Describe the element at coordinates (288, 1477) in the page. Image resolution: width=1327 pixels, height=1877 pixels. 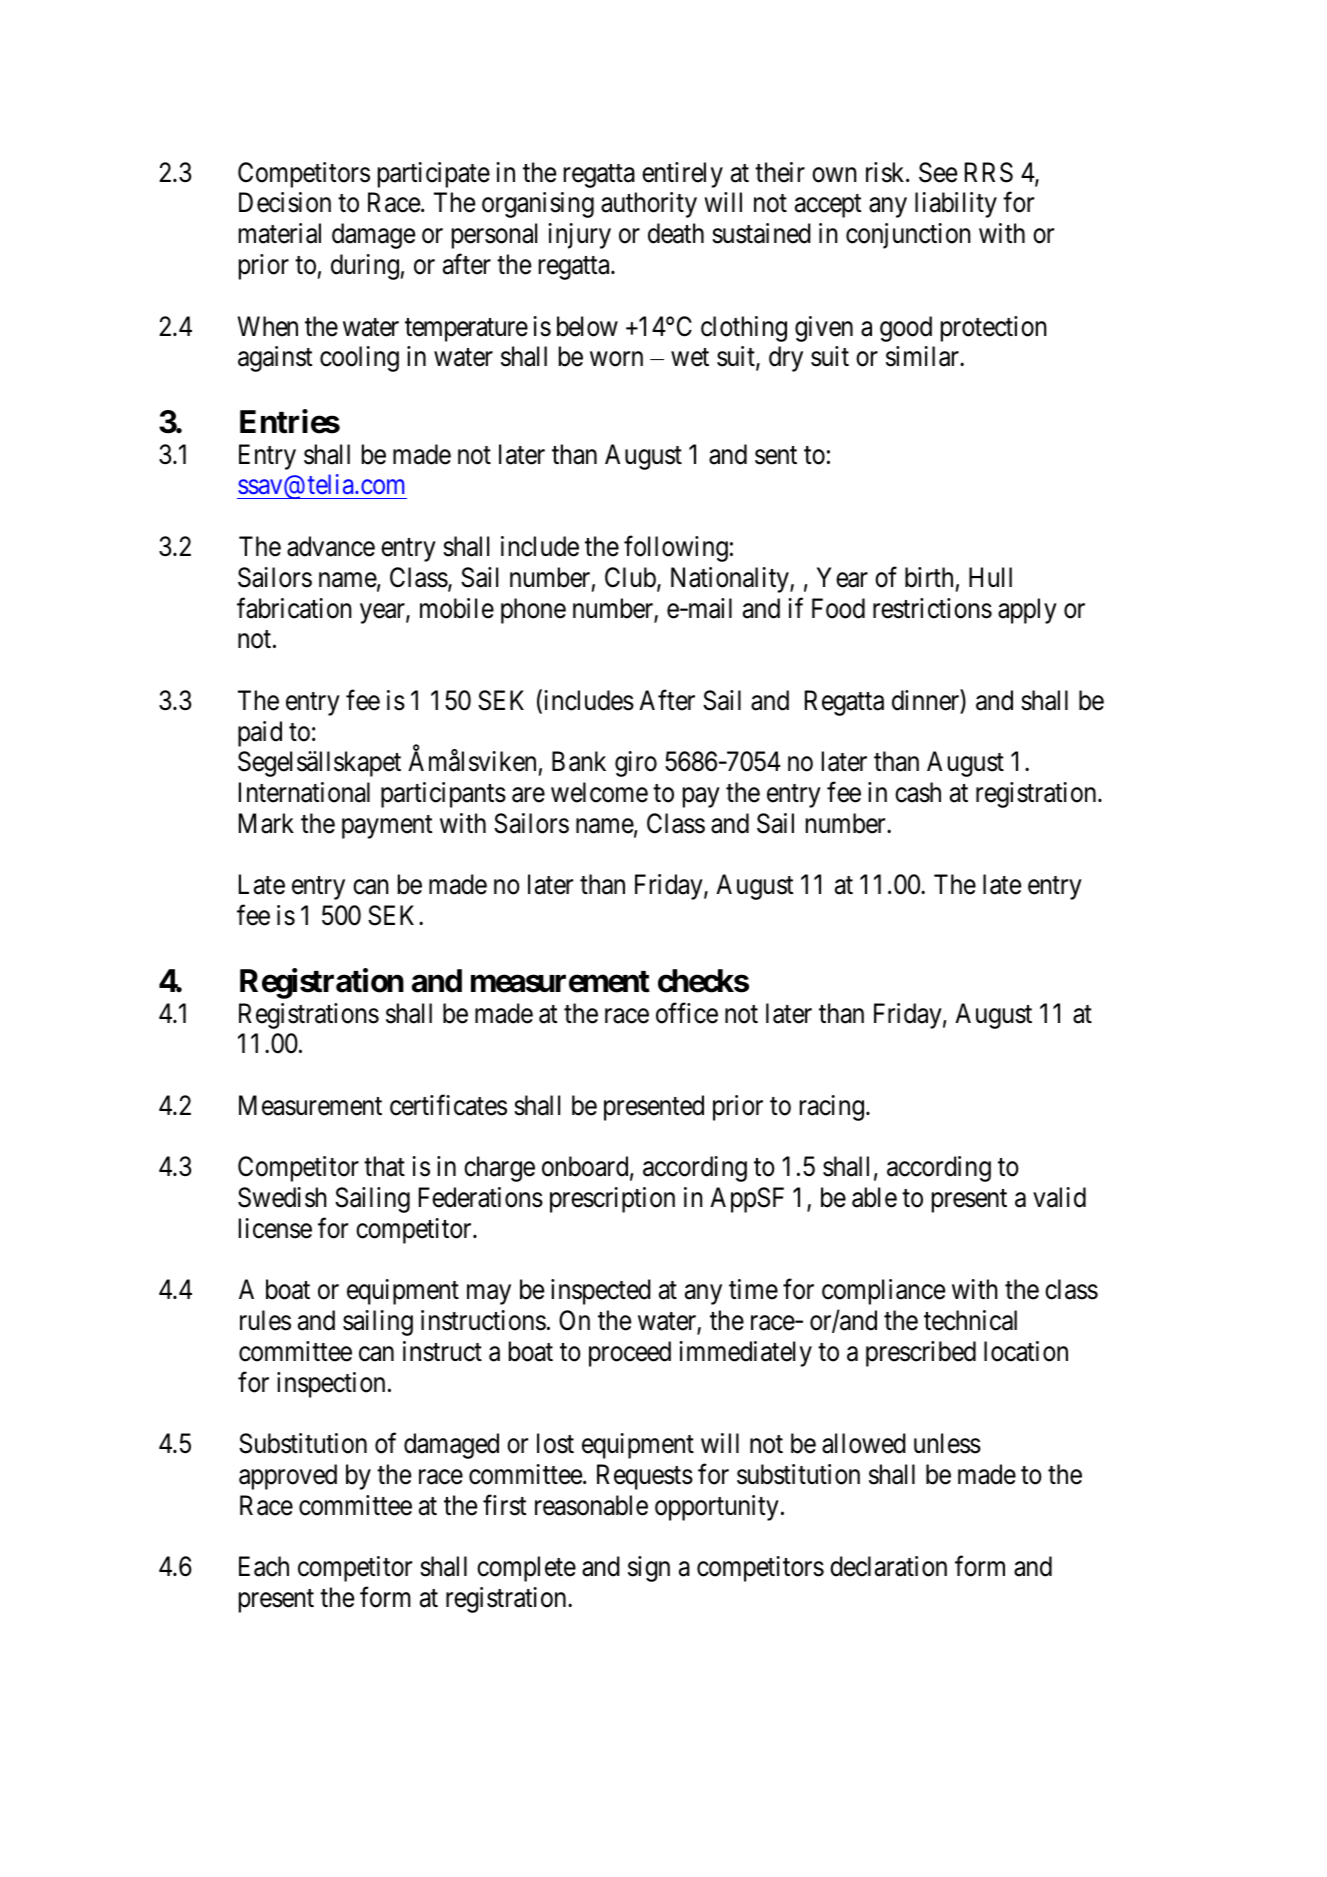
I see `approved` at that location.
